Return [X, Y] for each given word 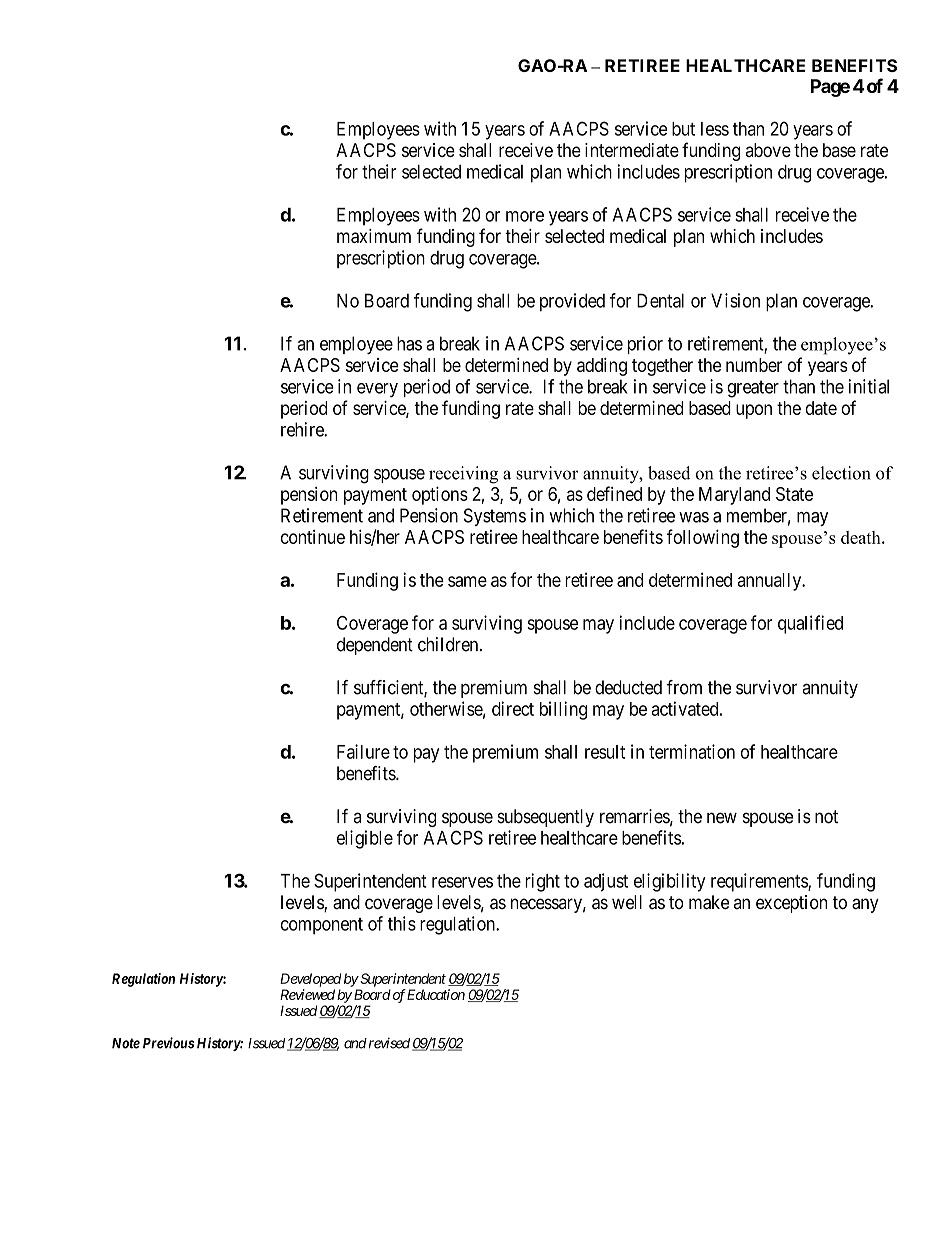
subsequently [545, 818]
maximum [374, 236]
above [768, 150]
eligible [365, 839]
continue [313, 537]
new [722, 818]
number [754, 365]
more [525, 216]
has [409, 343]
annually [771, 582]
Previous [168, 1043]
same [467, 581]
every [377, 390]
